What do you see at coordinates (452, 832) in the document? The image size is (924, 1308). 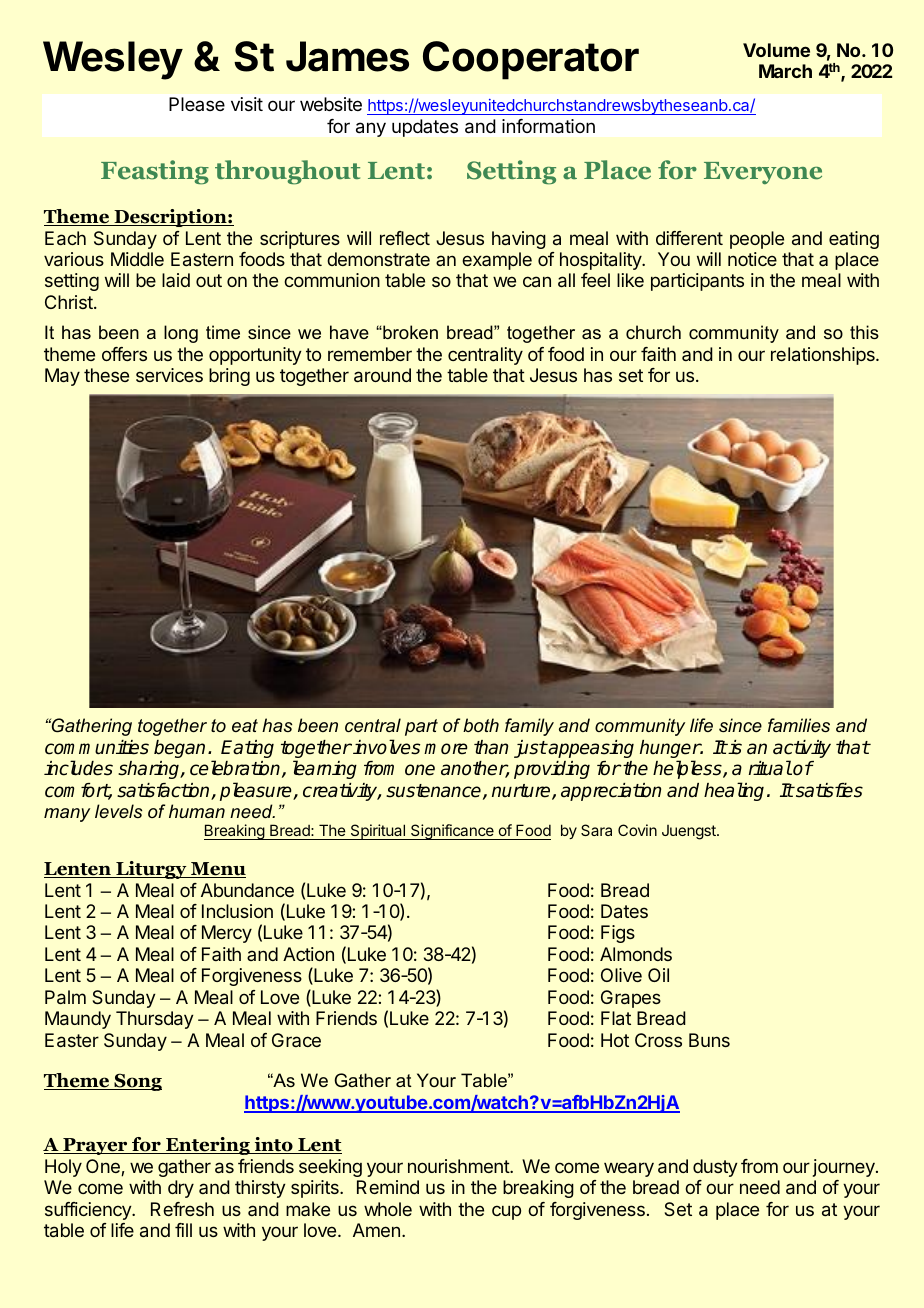 I see `Significance` at bounding box center [452, 832].
